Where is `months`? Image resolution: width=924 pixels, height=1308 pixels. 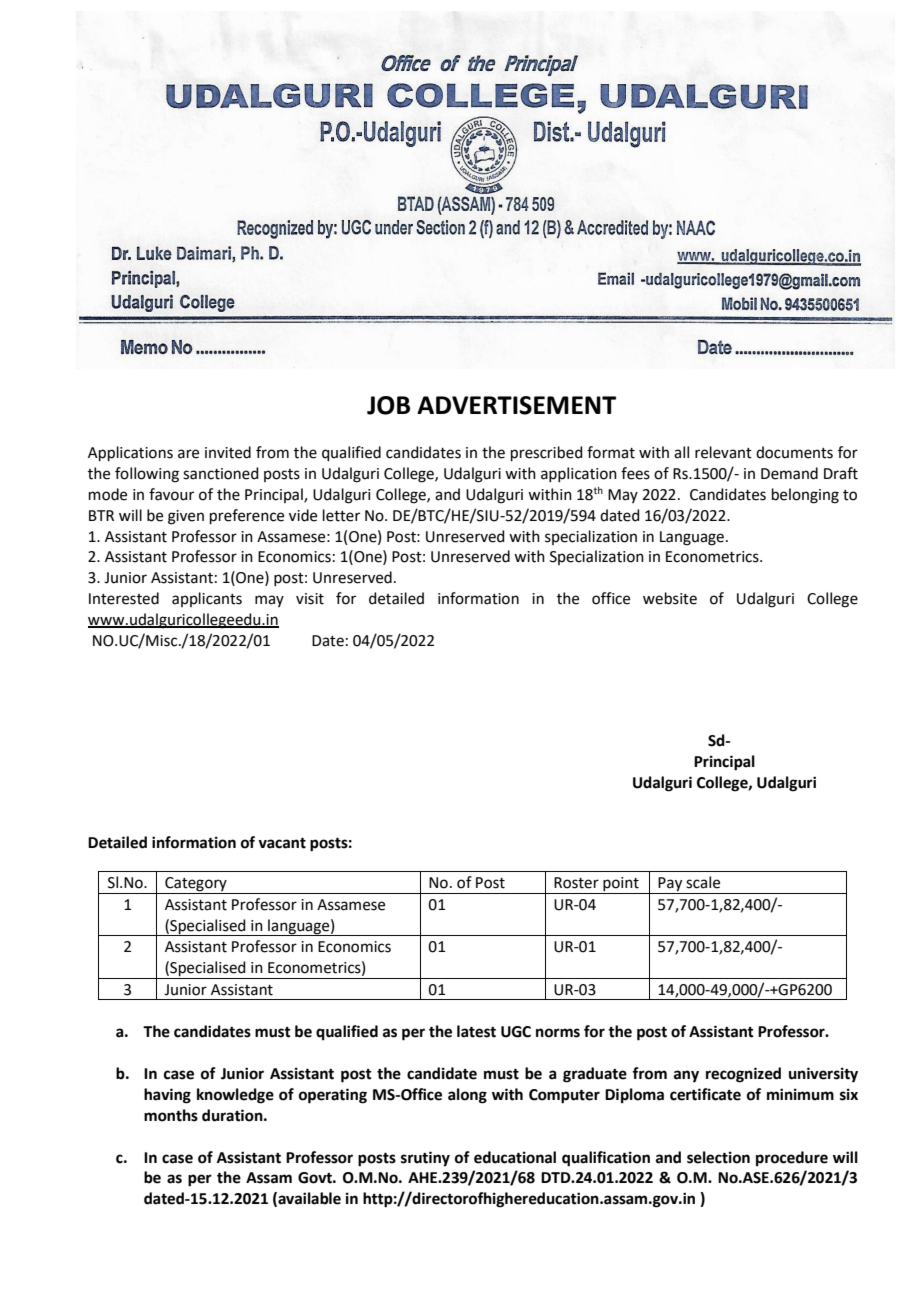
months is located at coordinates (171, 1115).
